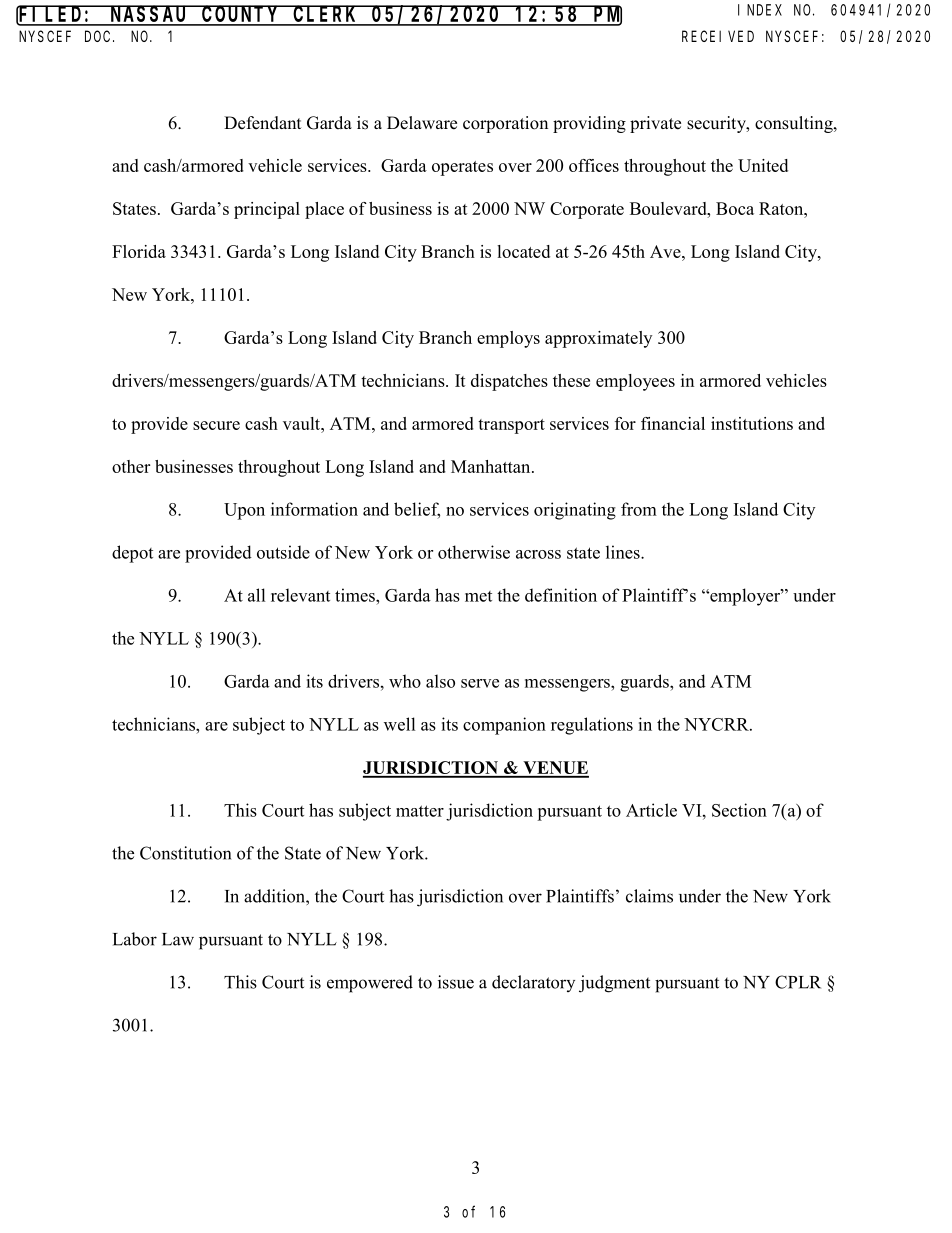 Image resolution: width=952 pixels, height=1233 pixels. What do you see at coordinates (649, 896) in the page?
I see `claims` at bounding box center [649, 896].
